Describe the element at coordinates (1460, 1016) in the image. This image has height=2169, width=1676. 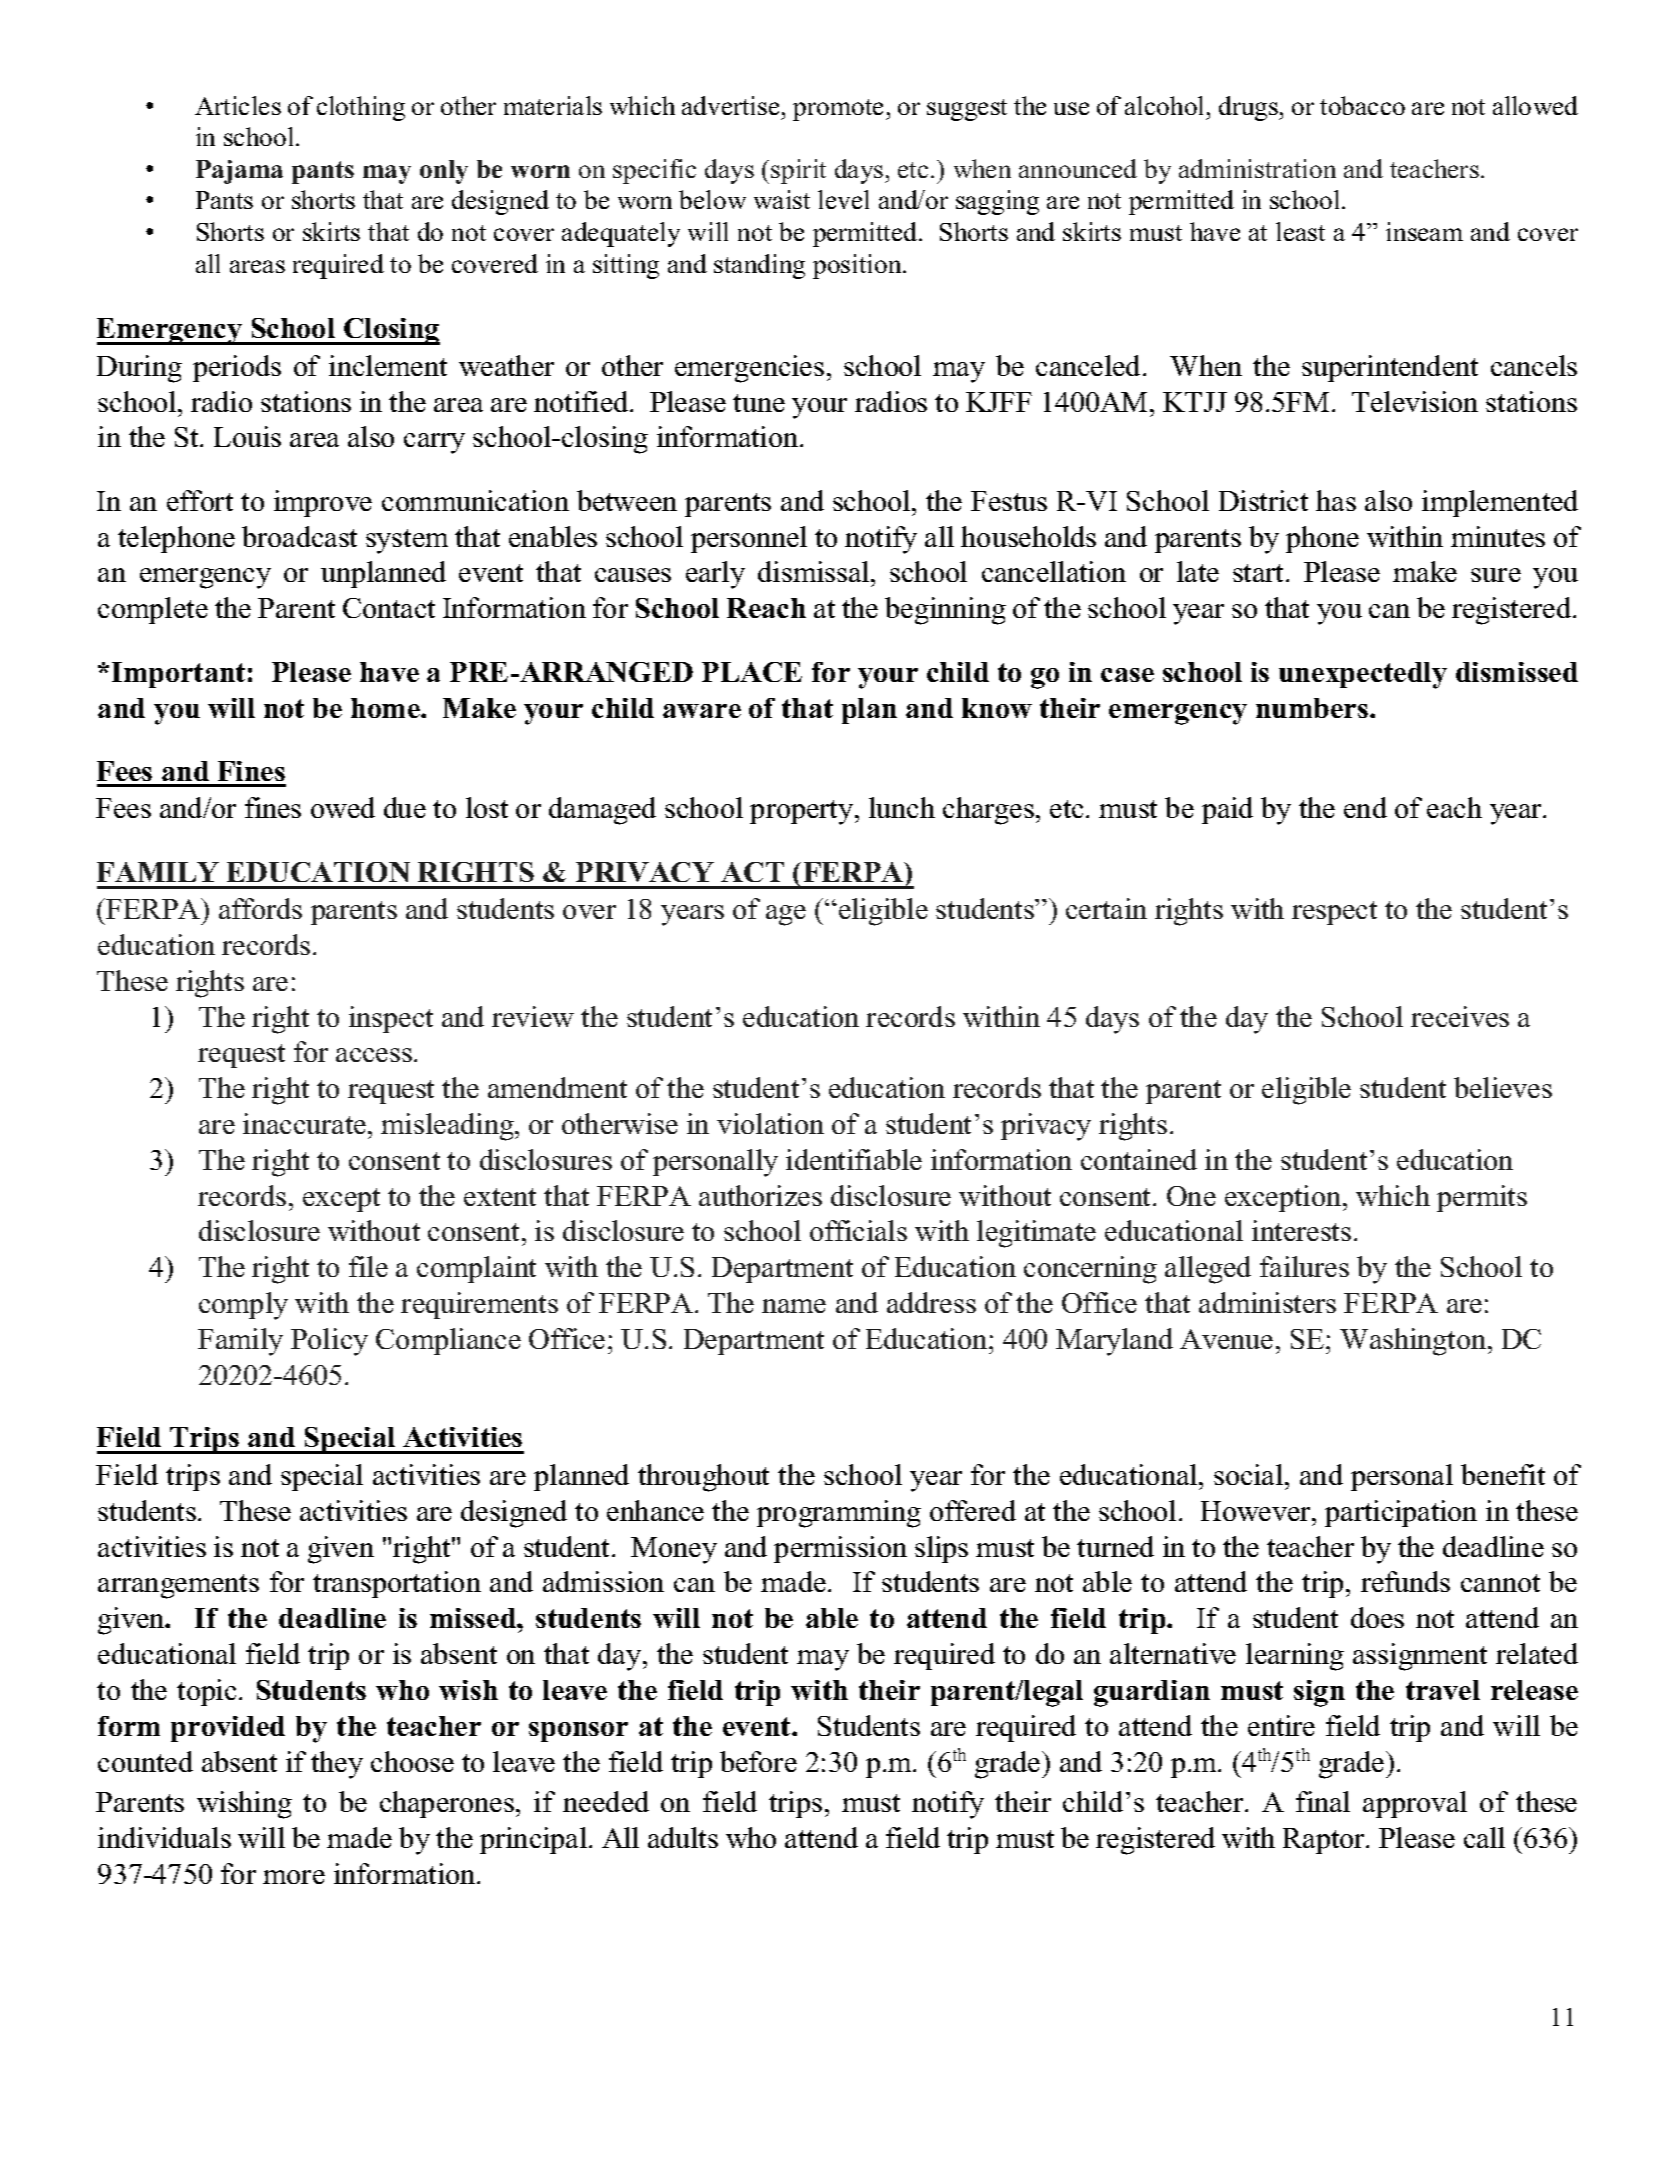
I see `receives` at that location.
